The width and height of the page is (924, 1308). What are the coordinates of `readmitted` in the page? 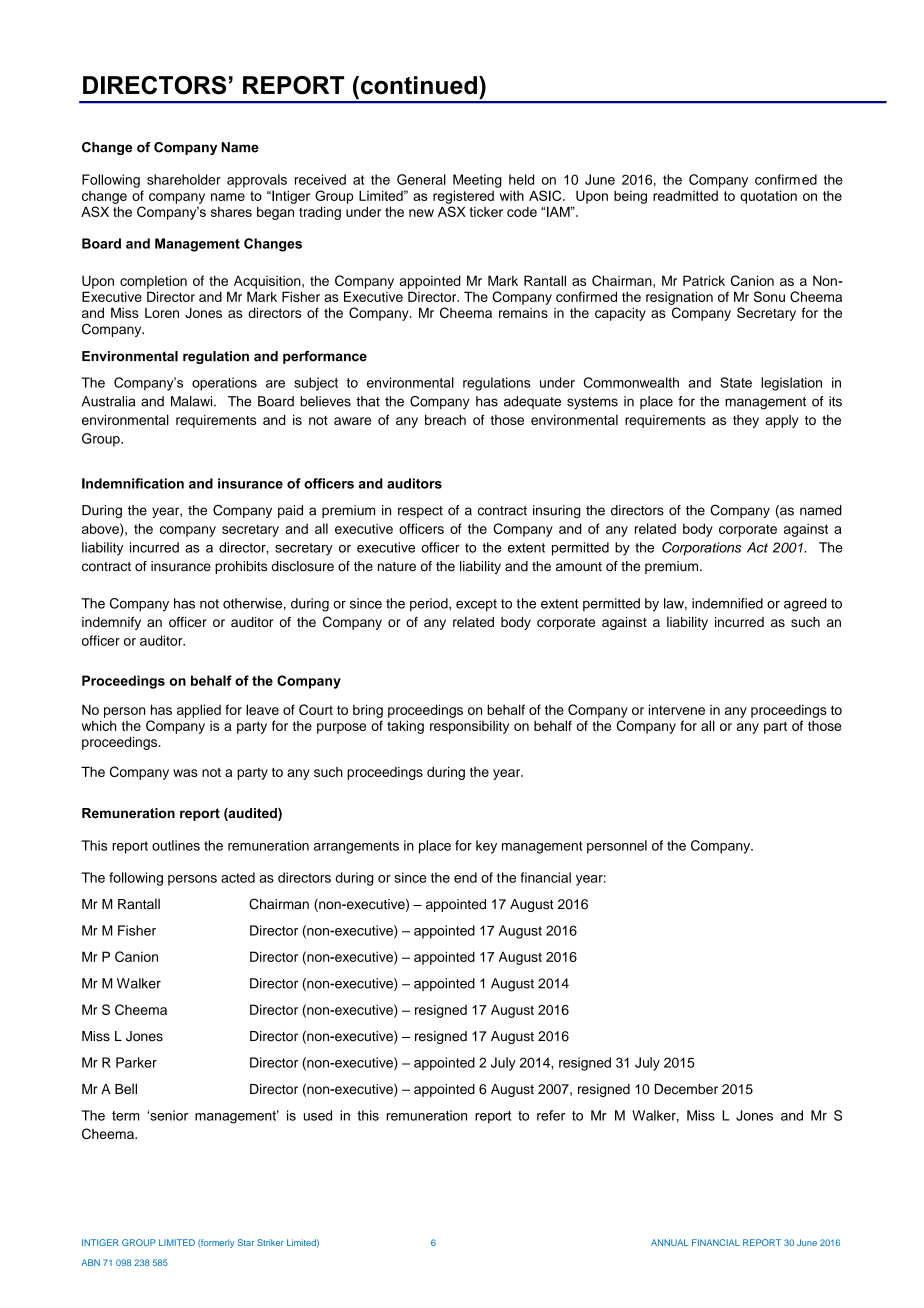 It's located at (685, 196).
